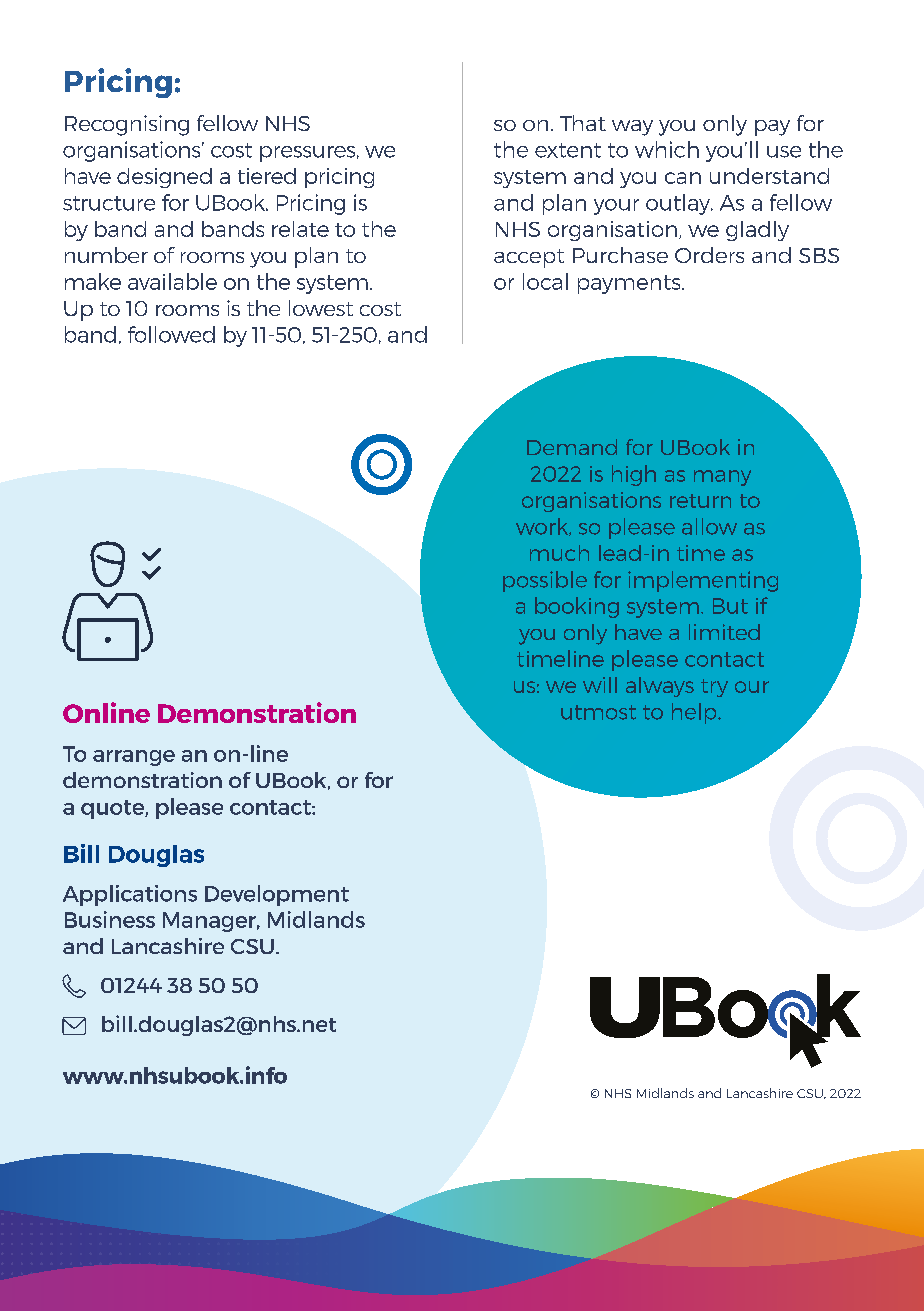 The image size is (924, 1311). What do you see at coordinates (568, 150) in the screenshot?
I see `extent` at bounding box center [568, 150].
